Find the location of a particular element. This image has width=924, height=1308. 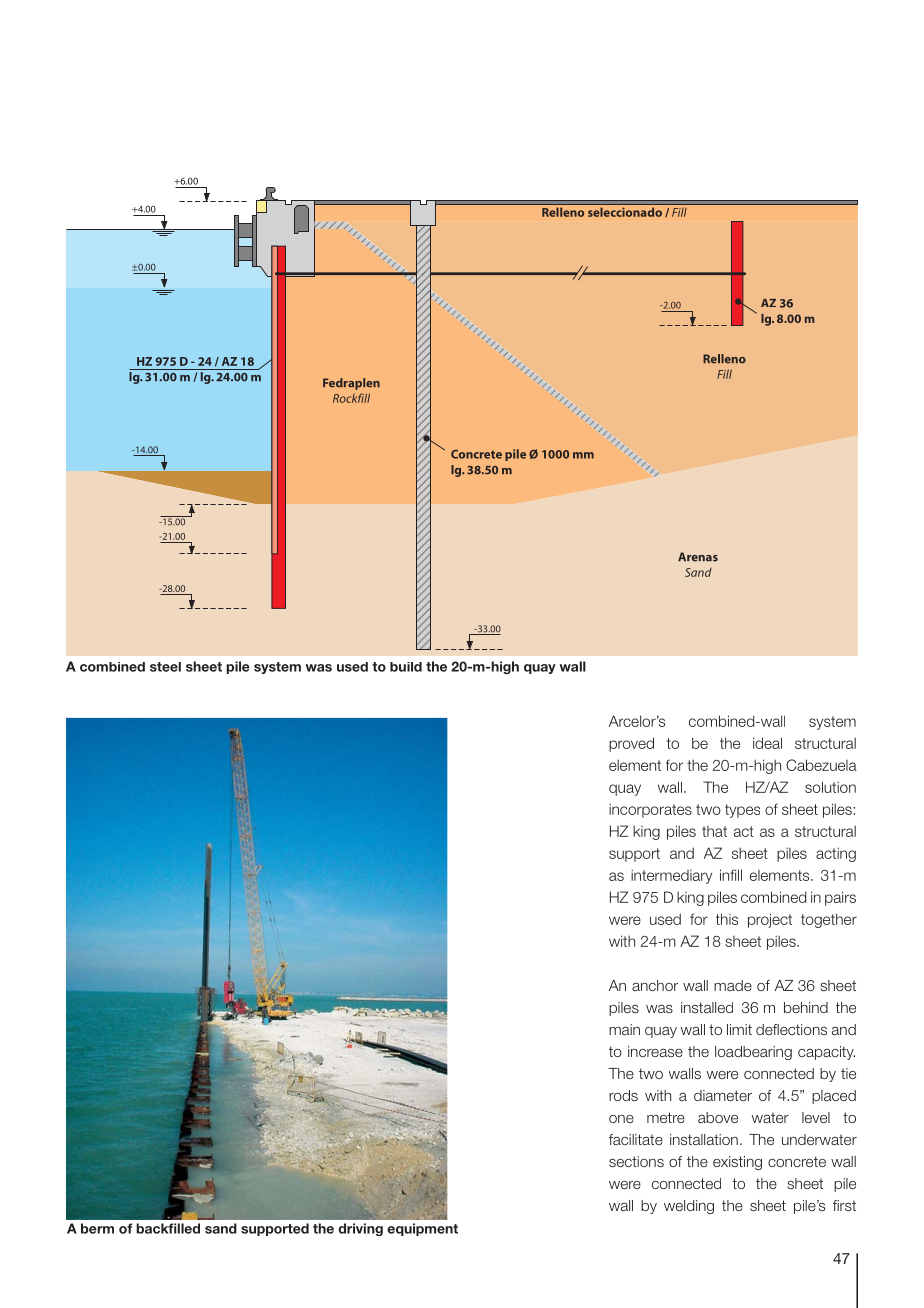

project is located at coordinates (770, 920).
